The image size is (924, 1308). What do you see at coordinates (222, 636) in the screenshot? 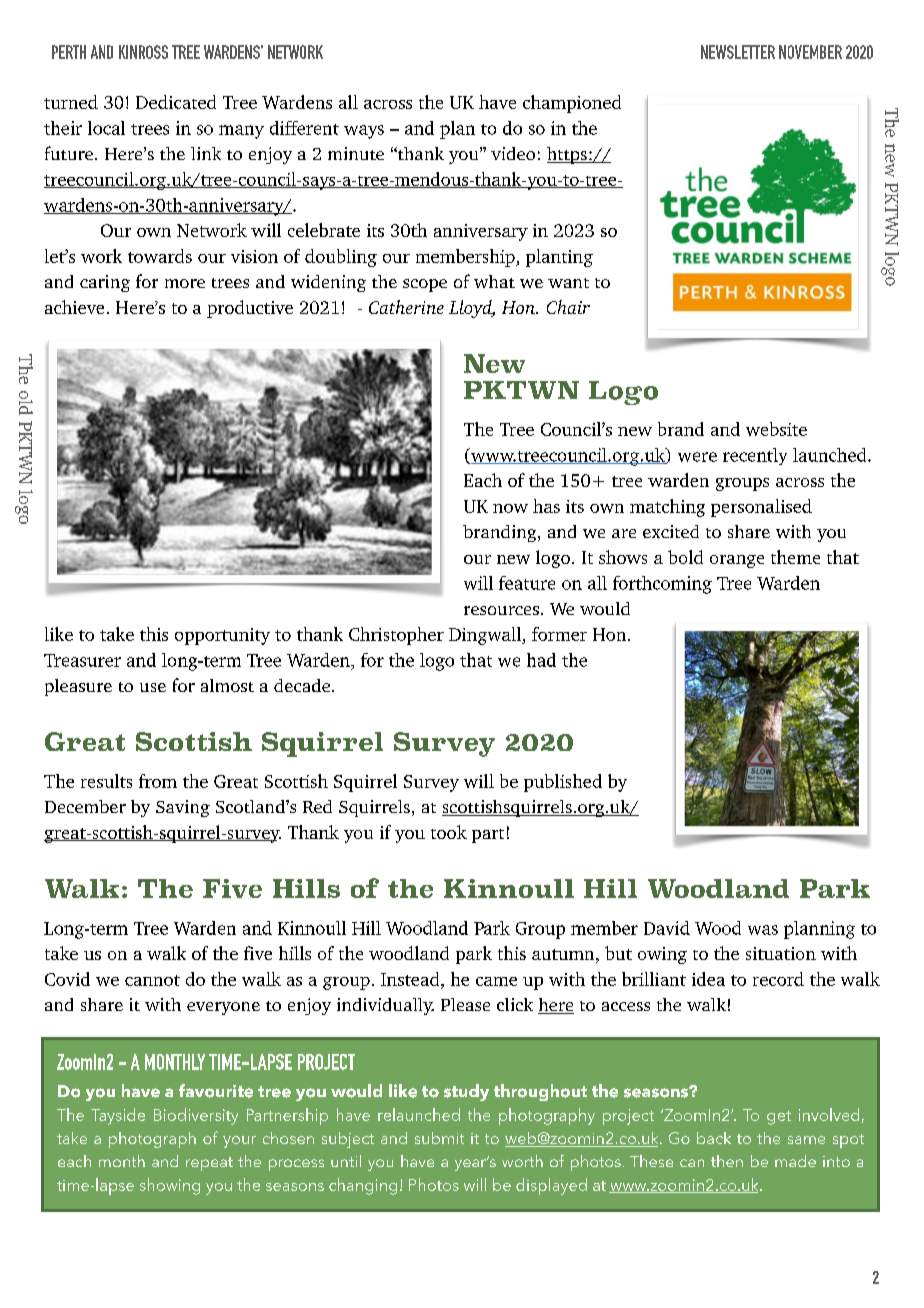
I see `opportunity` at bounding box center [222, 636].
